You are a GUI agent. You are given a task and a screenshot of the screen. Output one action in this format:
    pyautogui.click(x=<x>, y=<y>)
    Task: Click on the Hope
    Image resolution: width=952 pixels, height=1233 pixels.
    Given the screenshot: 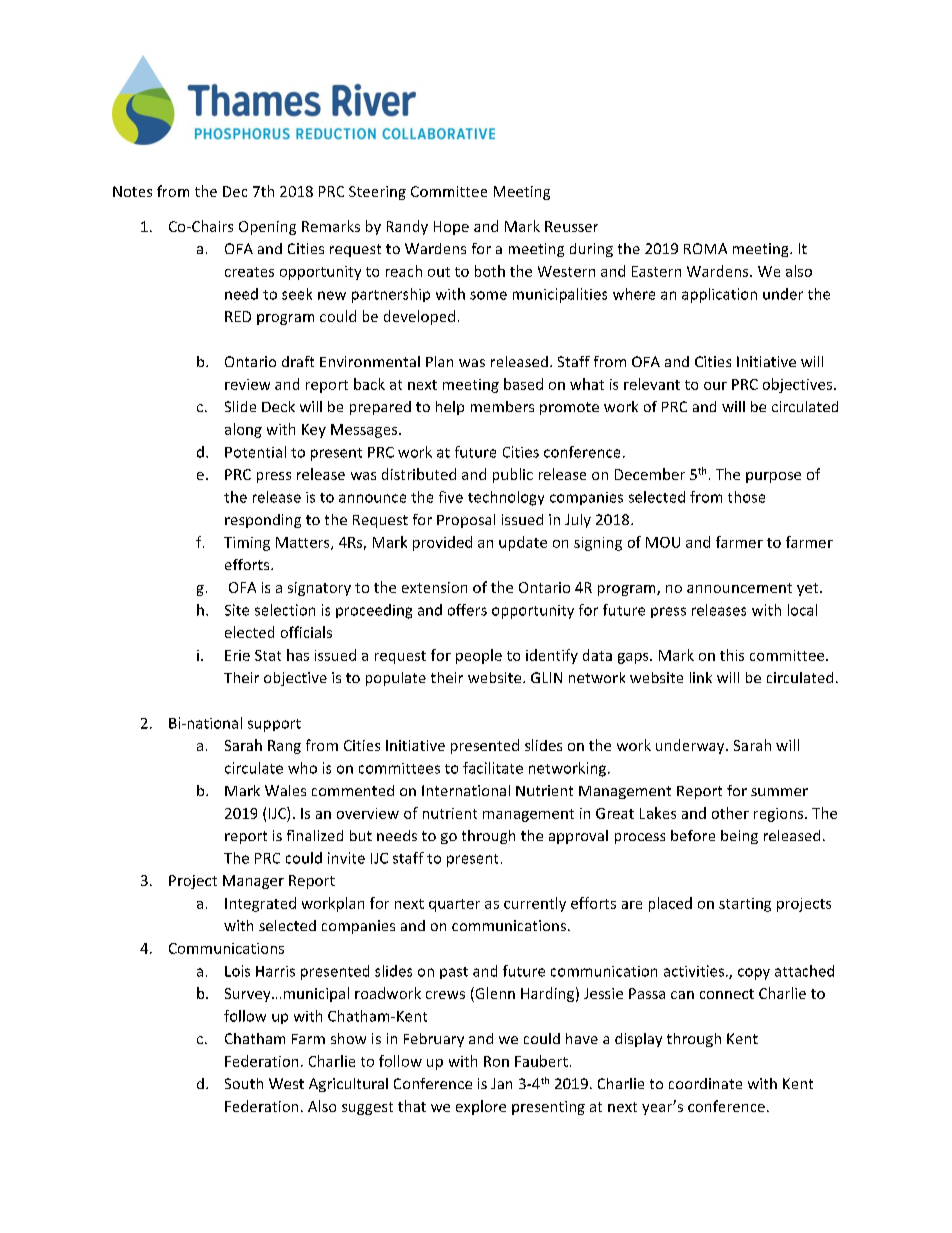 What is the action you would take?
    pyautogui.click(x=451, y=228)
